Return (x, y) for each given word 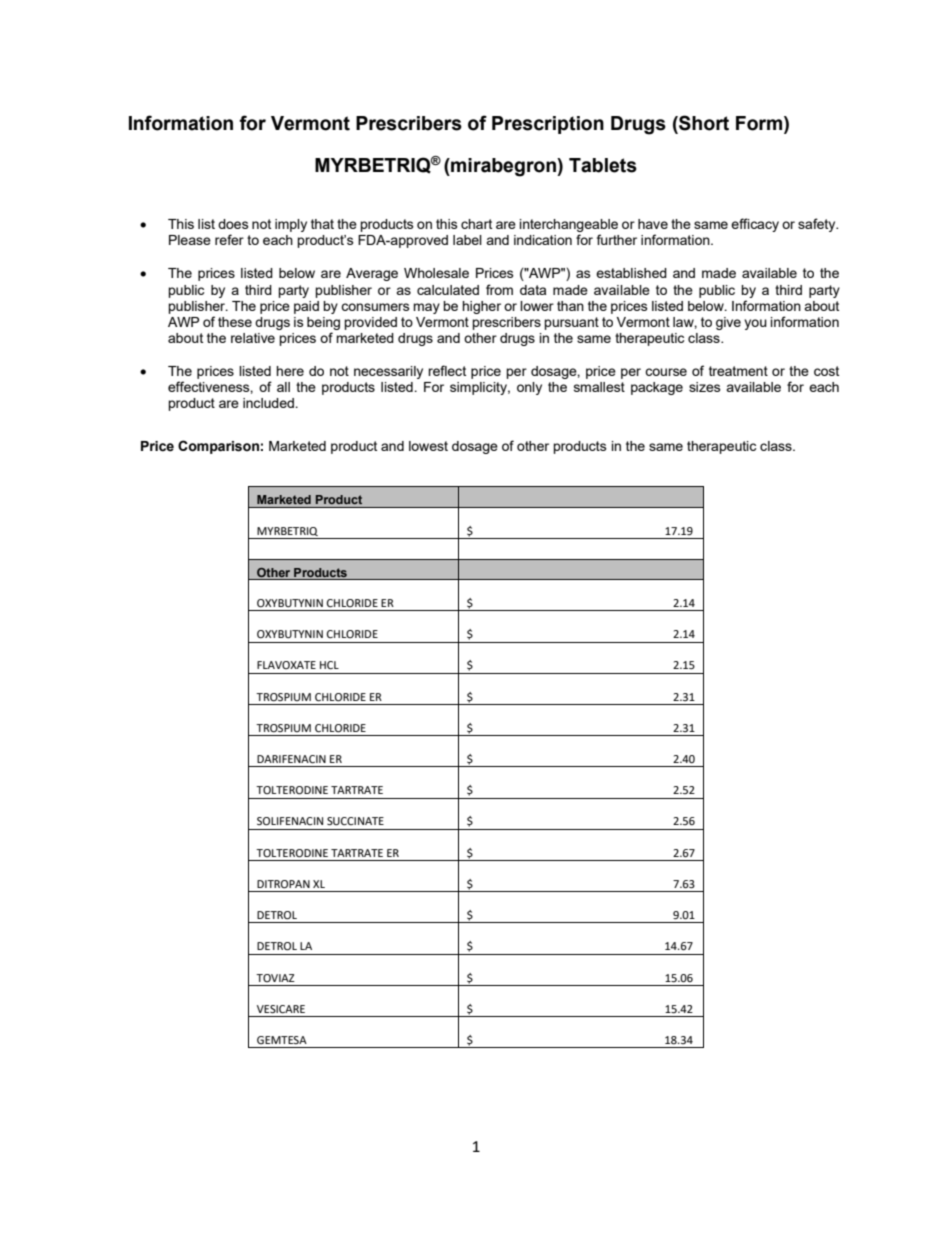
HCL (329, 665)
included (269, 403)
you (755, 324)
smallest (599, 387)
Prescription (548, 125)
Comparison (218, 447)
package (657, 388)
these (235, 322)
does (233, 224)
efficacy (755, 225)
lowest (428, 446)
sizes (705, 387)
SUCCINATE (355, 821)
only (529, 388)
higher (481, 307)
